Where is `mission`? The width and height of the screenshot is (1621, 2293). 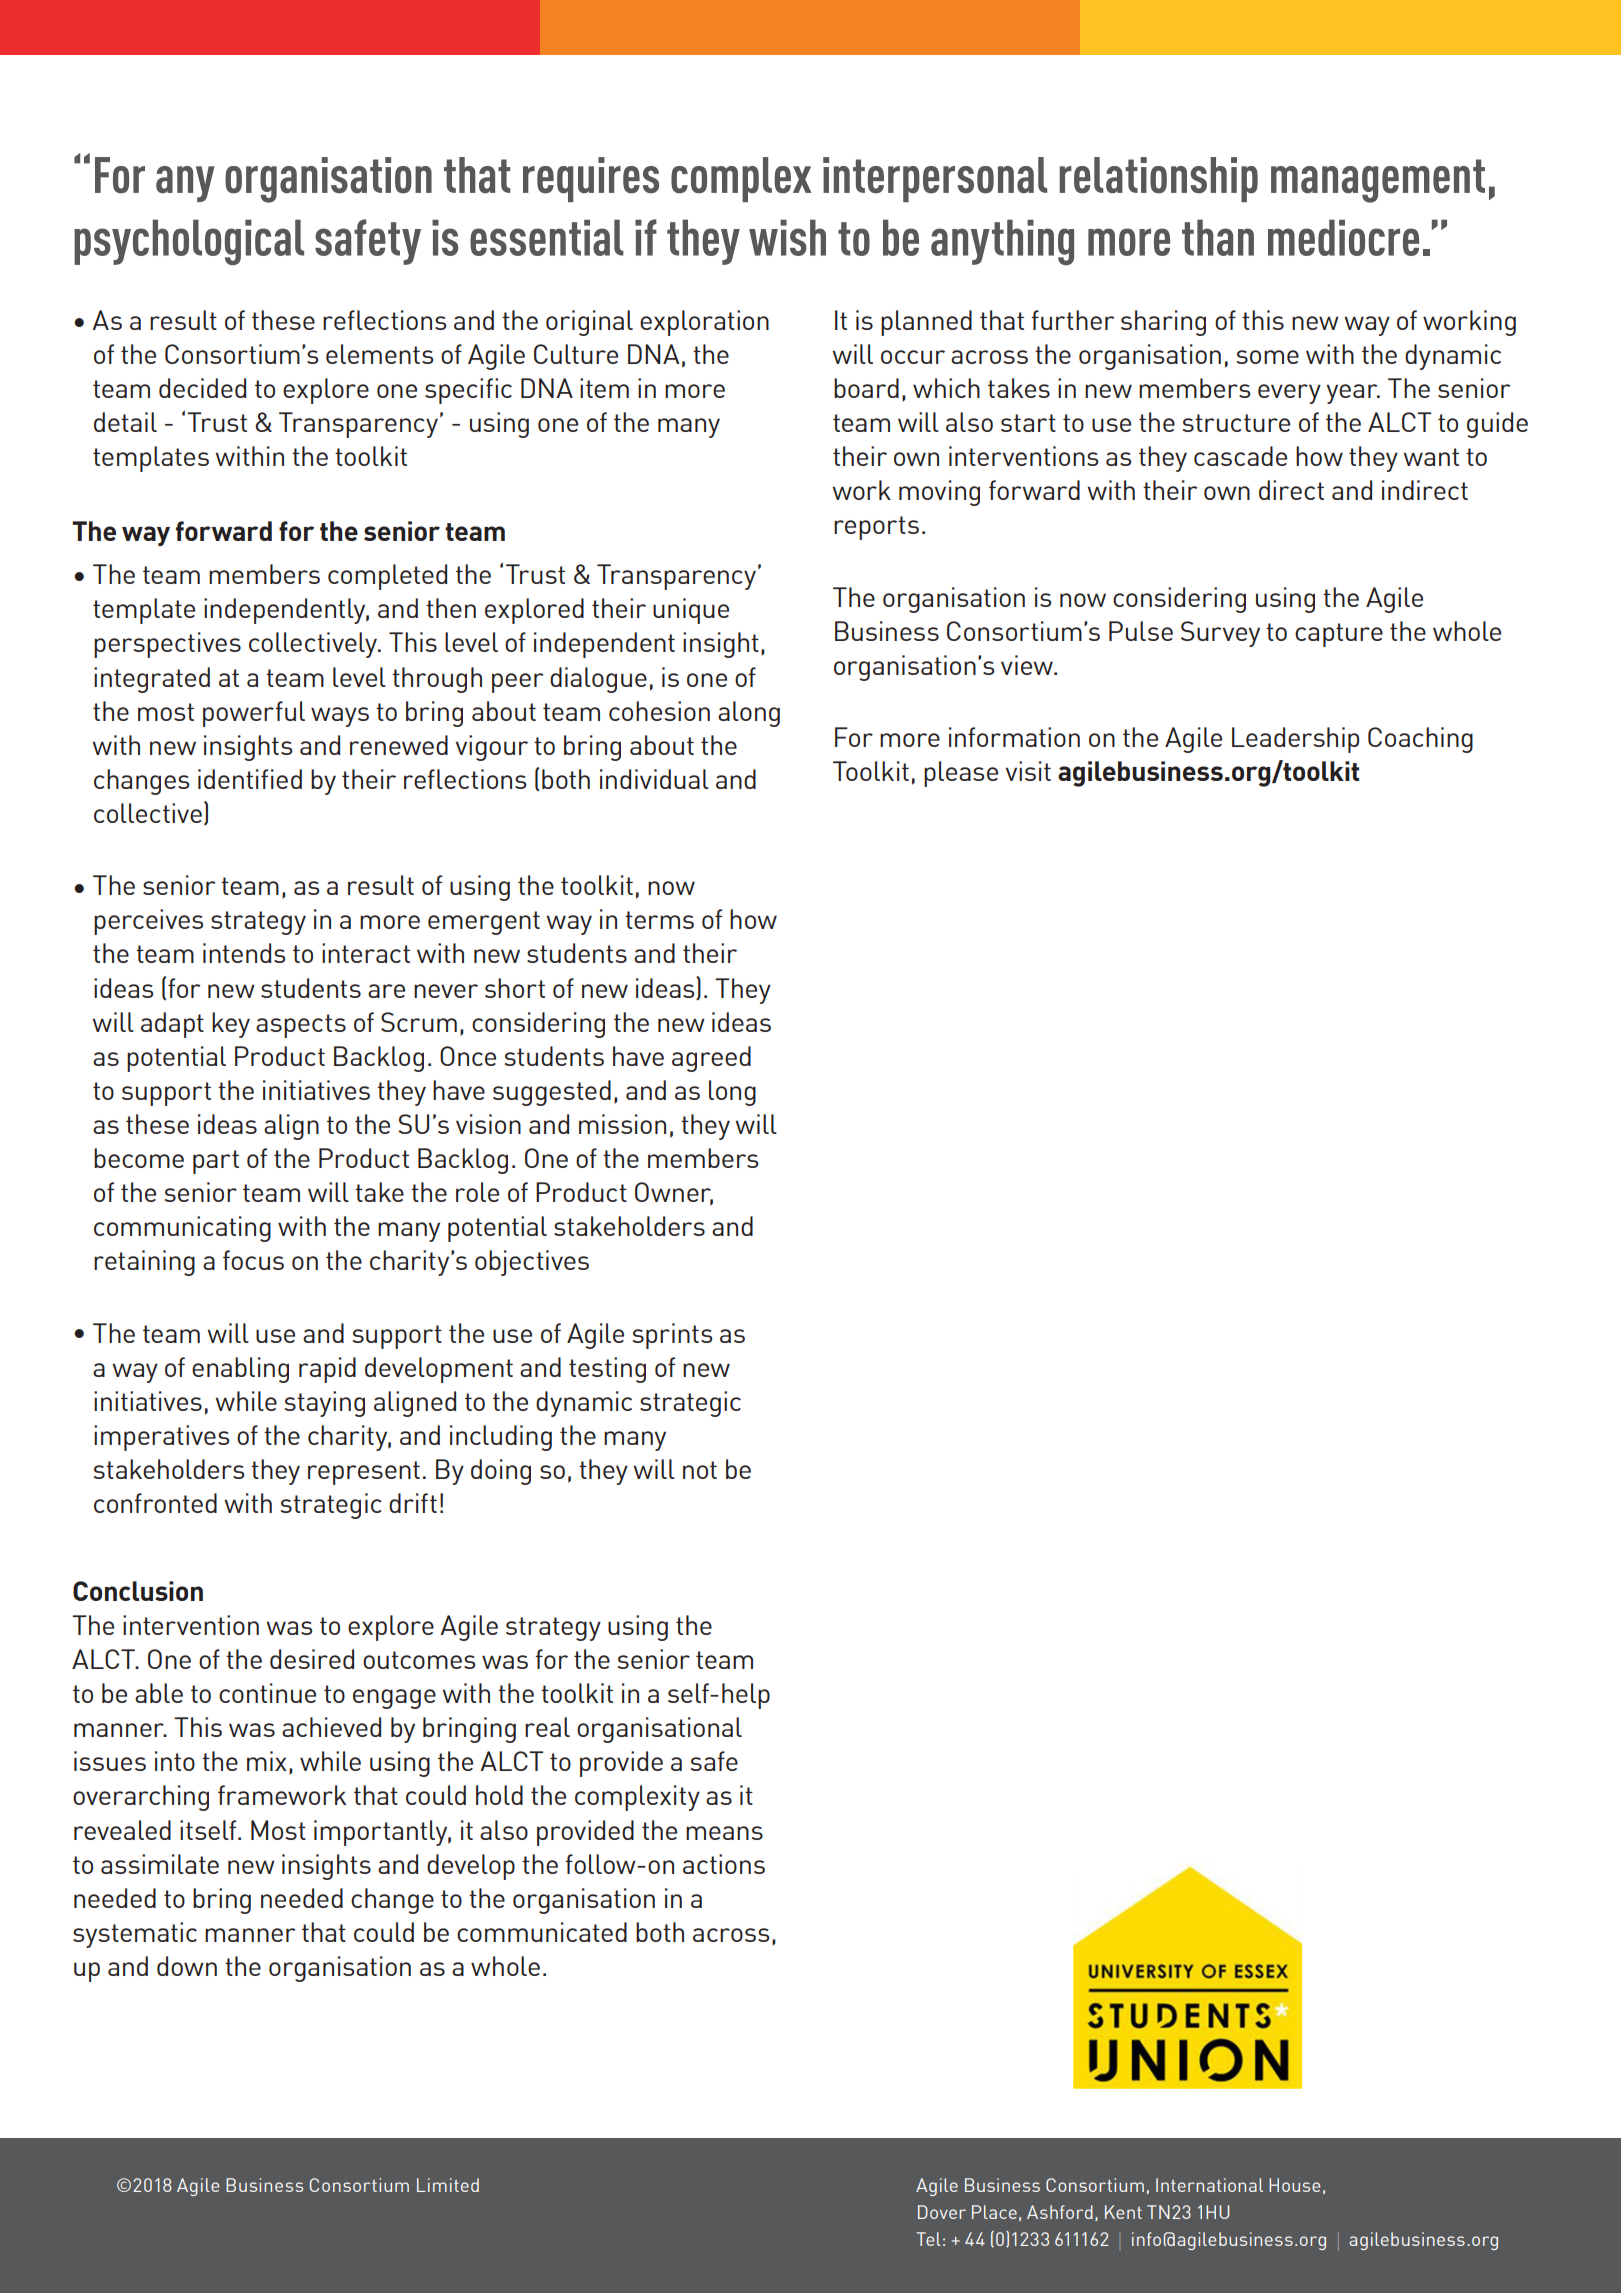
mission is located at coordinates (622, 1124).
